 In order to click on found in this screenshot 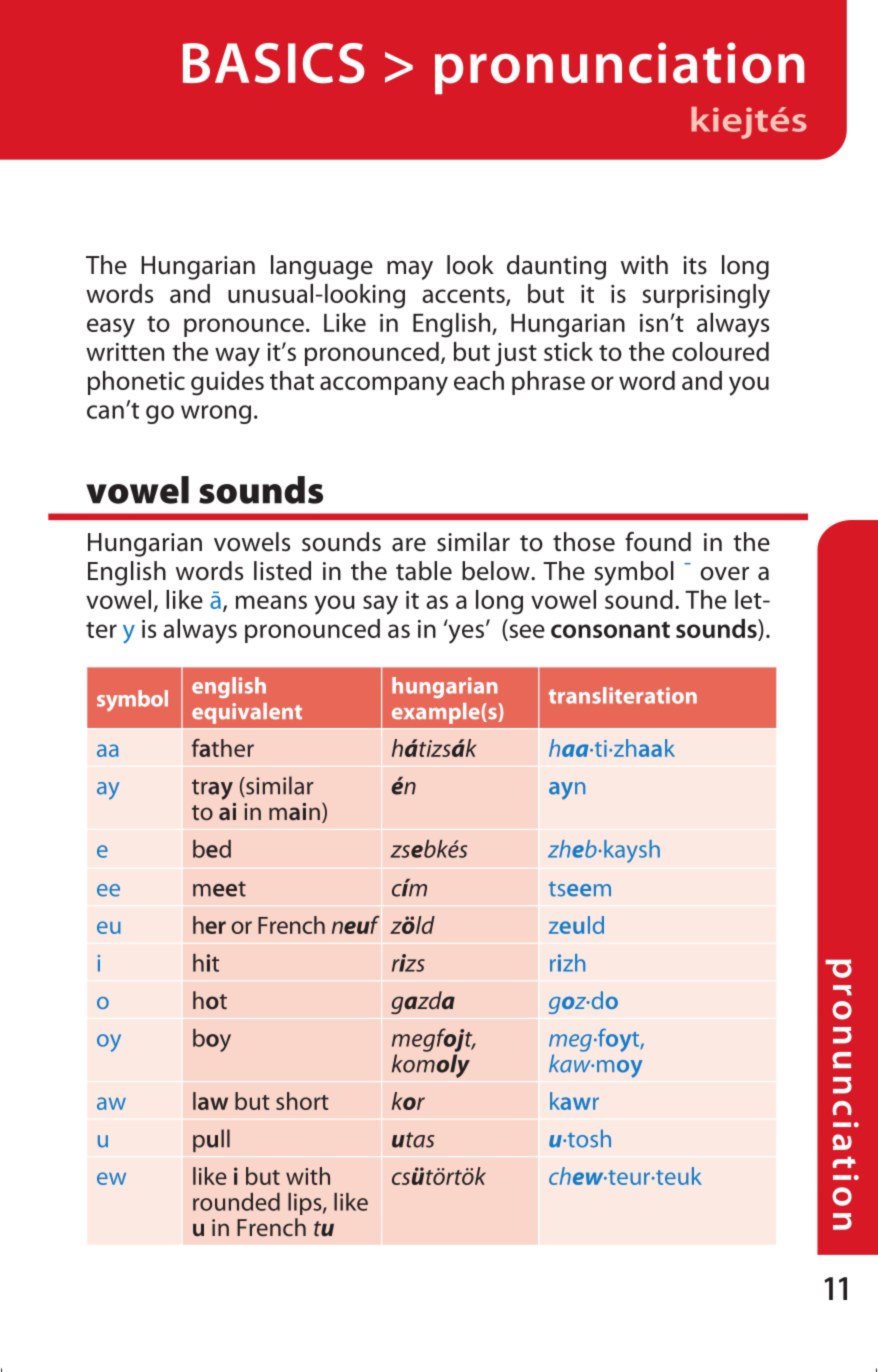, I will do `click(658, 542)`.
